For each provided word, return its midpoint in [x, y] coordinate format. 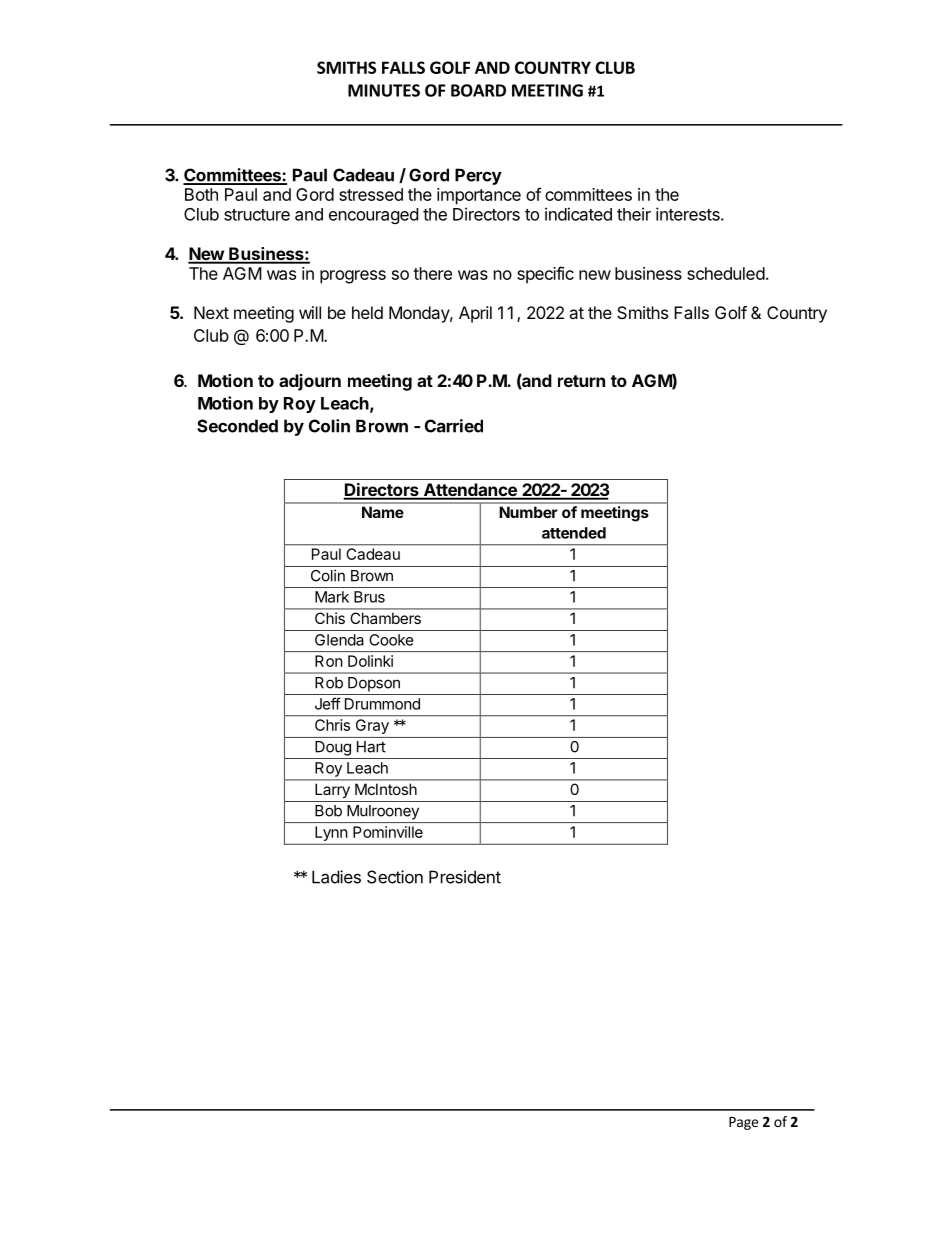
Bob [328, 811]
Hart [371, 747]
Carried [454, 426]
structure [257, 215]
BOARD [478, 90]
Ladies [336, 877]
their [634, 214]
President [465, 877]
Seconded [237, 426]
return [581, 381]
